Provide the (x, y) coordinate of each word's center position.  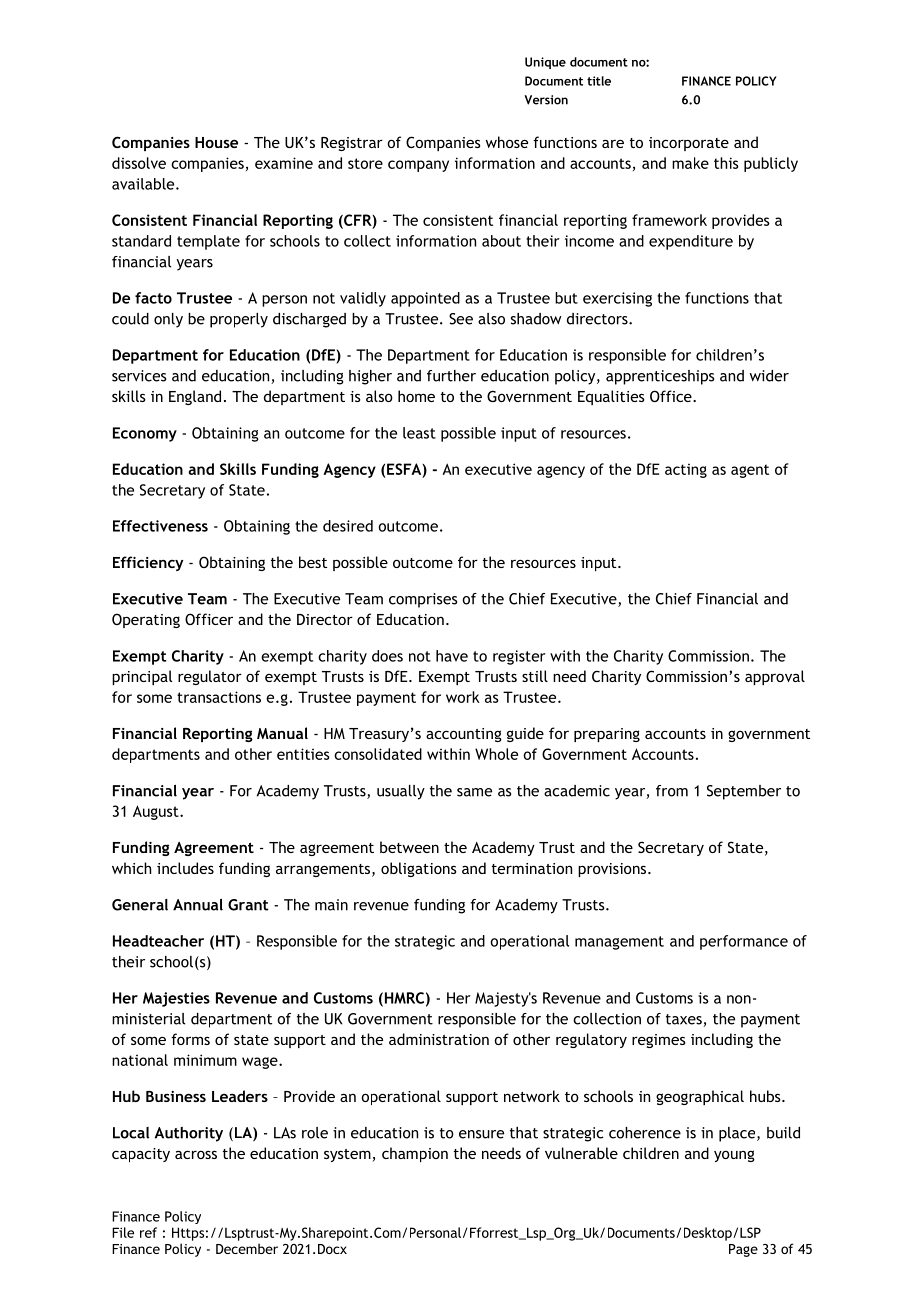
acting (686, 470)
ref (148, 1232)
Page (743, 1250)
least (419, 433)
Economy (145, 434)
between (409, 847)
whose (507, 142)
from (672, 791)
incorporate (689, 144)
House (216, 142)
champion (415, 1154)
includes (185, 868)
